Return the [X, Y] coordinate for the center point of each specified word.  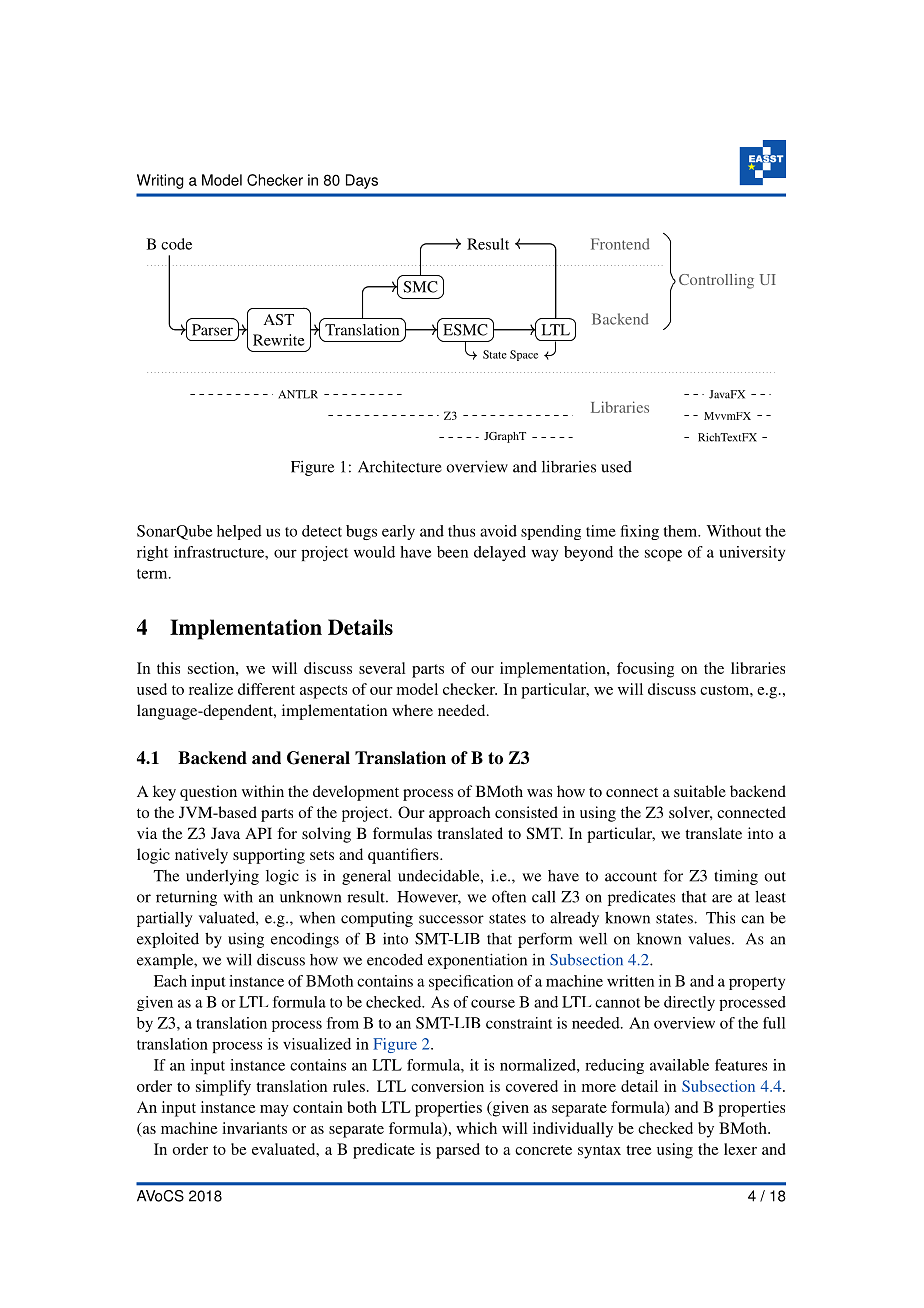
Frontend [620, 244]
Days [362, 181]
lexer [740, 1149]
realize [211, 689]
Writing [160, 181]
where [412, 710]
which [476, 1128]
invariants [254, 1128]
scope [663, 555]
